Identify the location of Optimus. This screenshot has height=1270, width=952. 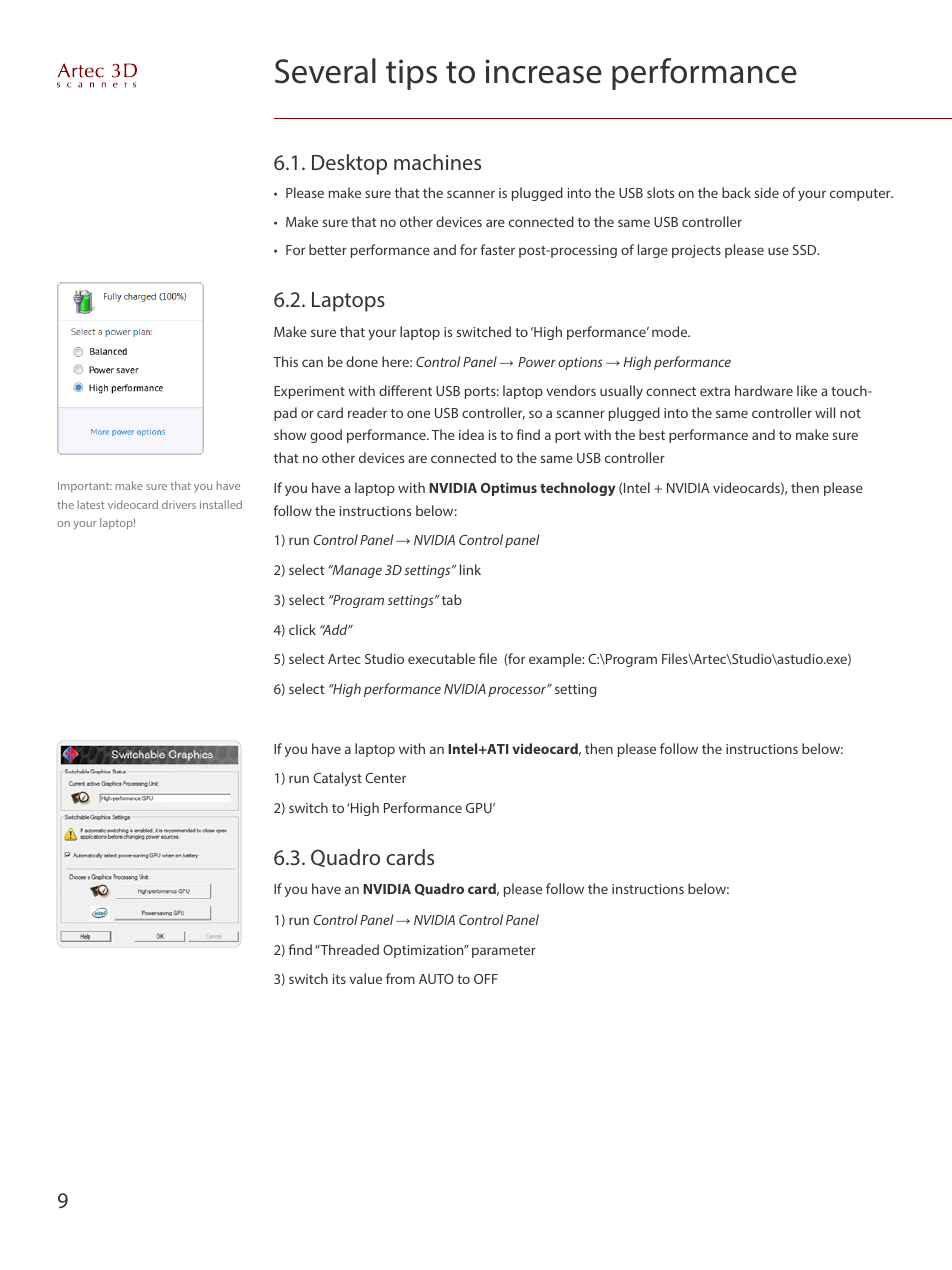
(509, 489).
